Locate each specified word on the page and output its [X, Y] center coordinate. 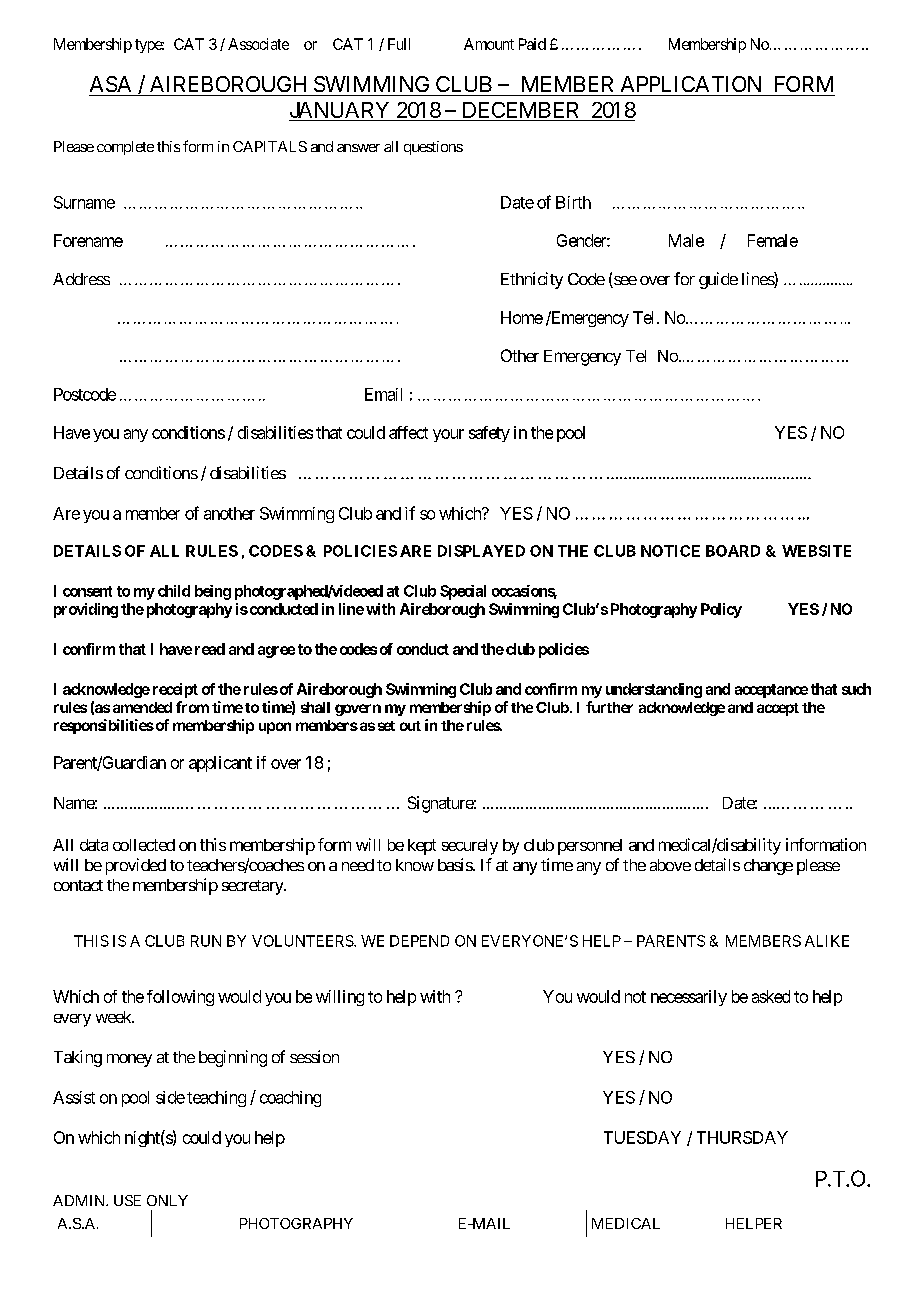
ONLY [167, 1200]
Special [463, 592]
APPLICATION [691, 84]
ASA [110, 84]
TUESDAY [642, 1137]
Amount [489, 44]
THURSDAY [742, 1137]
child [174, 591]
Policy [721, 610]
